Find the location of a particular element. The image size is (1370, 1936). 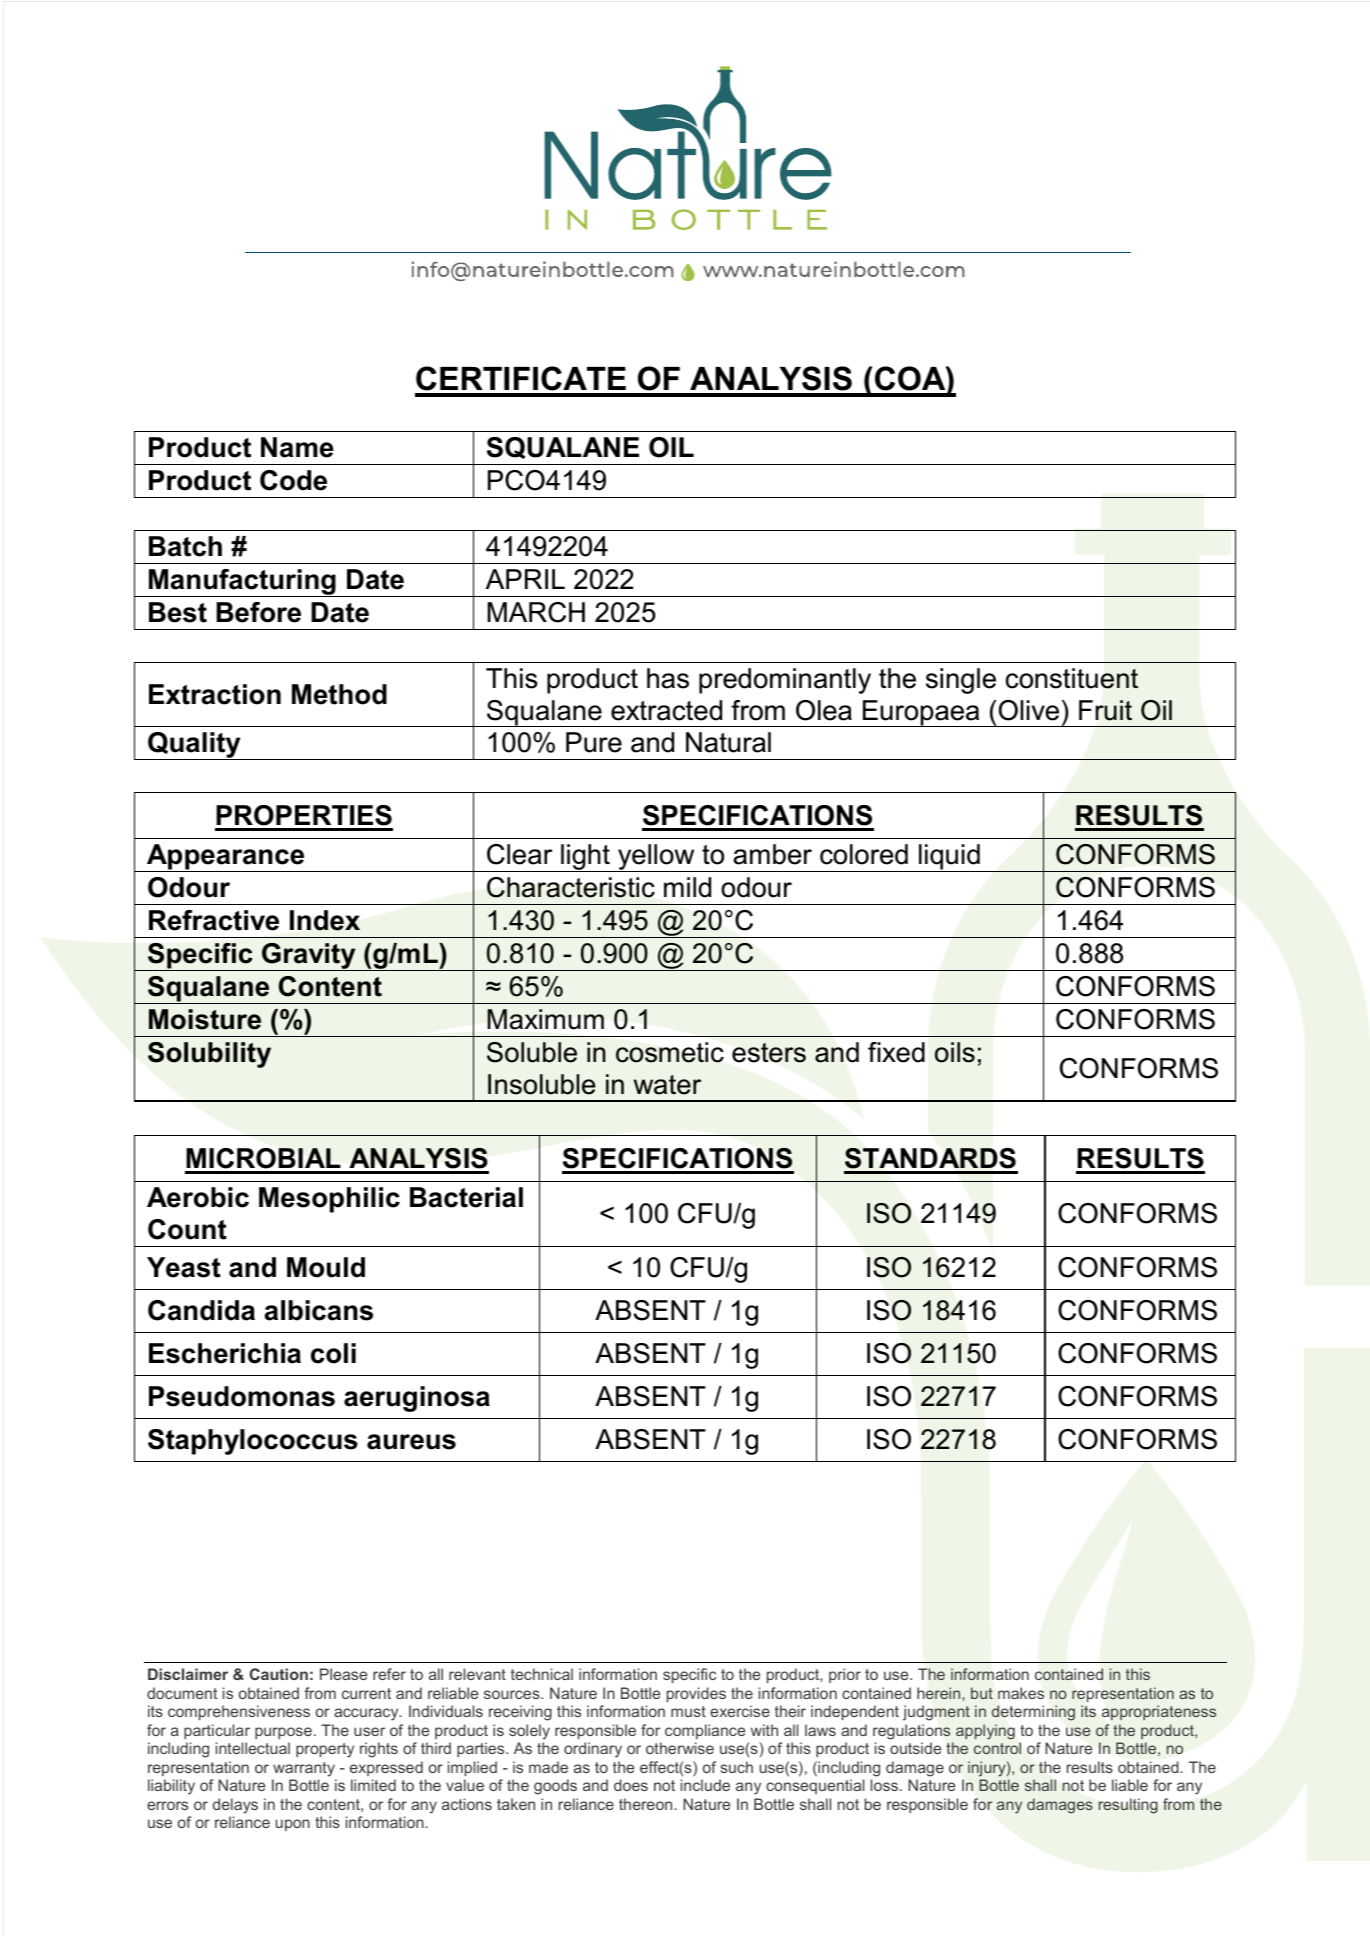

Code is located at coordinates (293, 480).
